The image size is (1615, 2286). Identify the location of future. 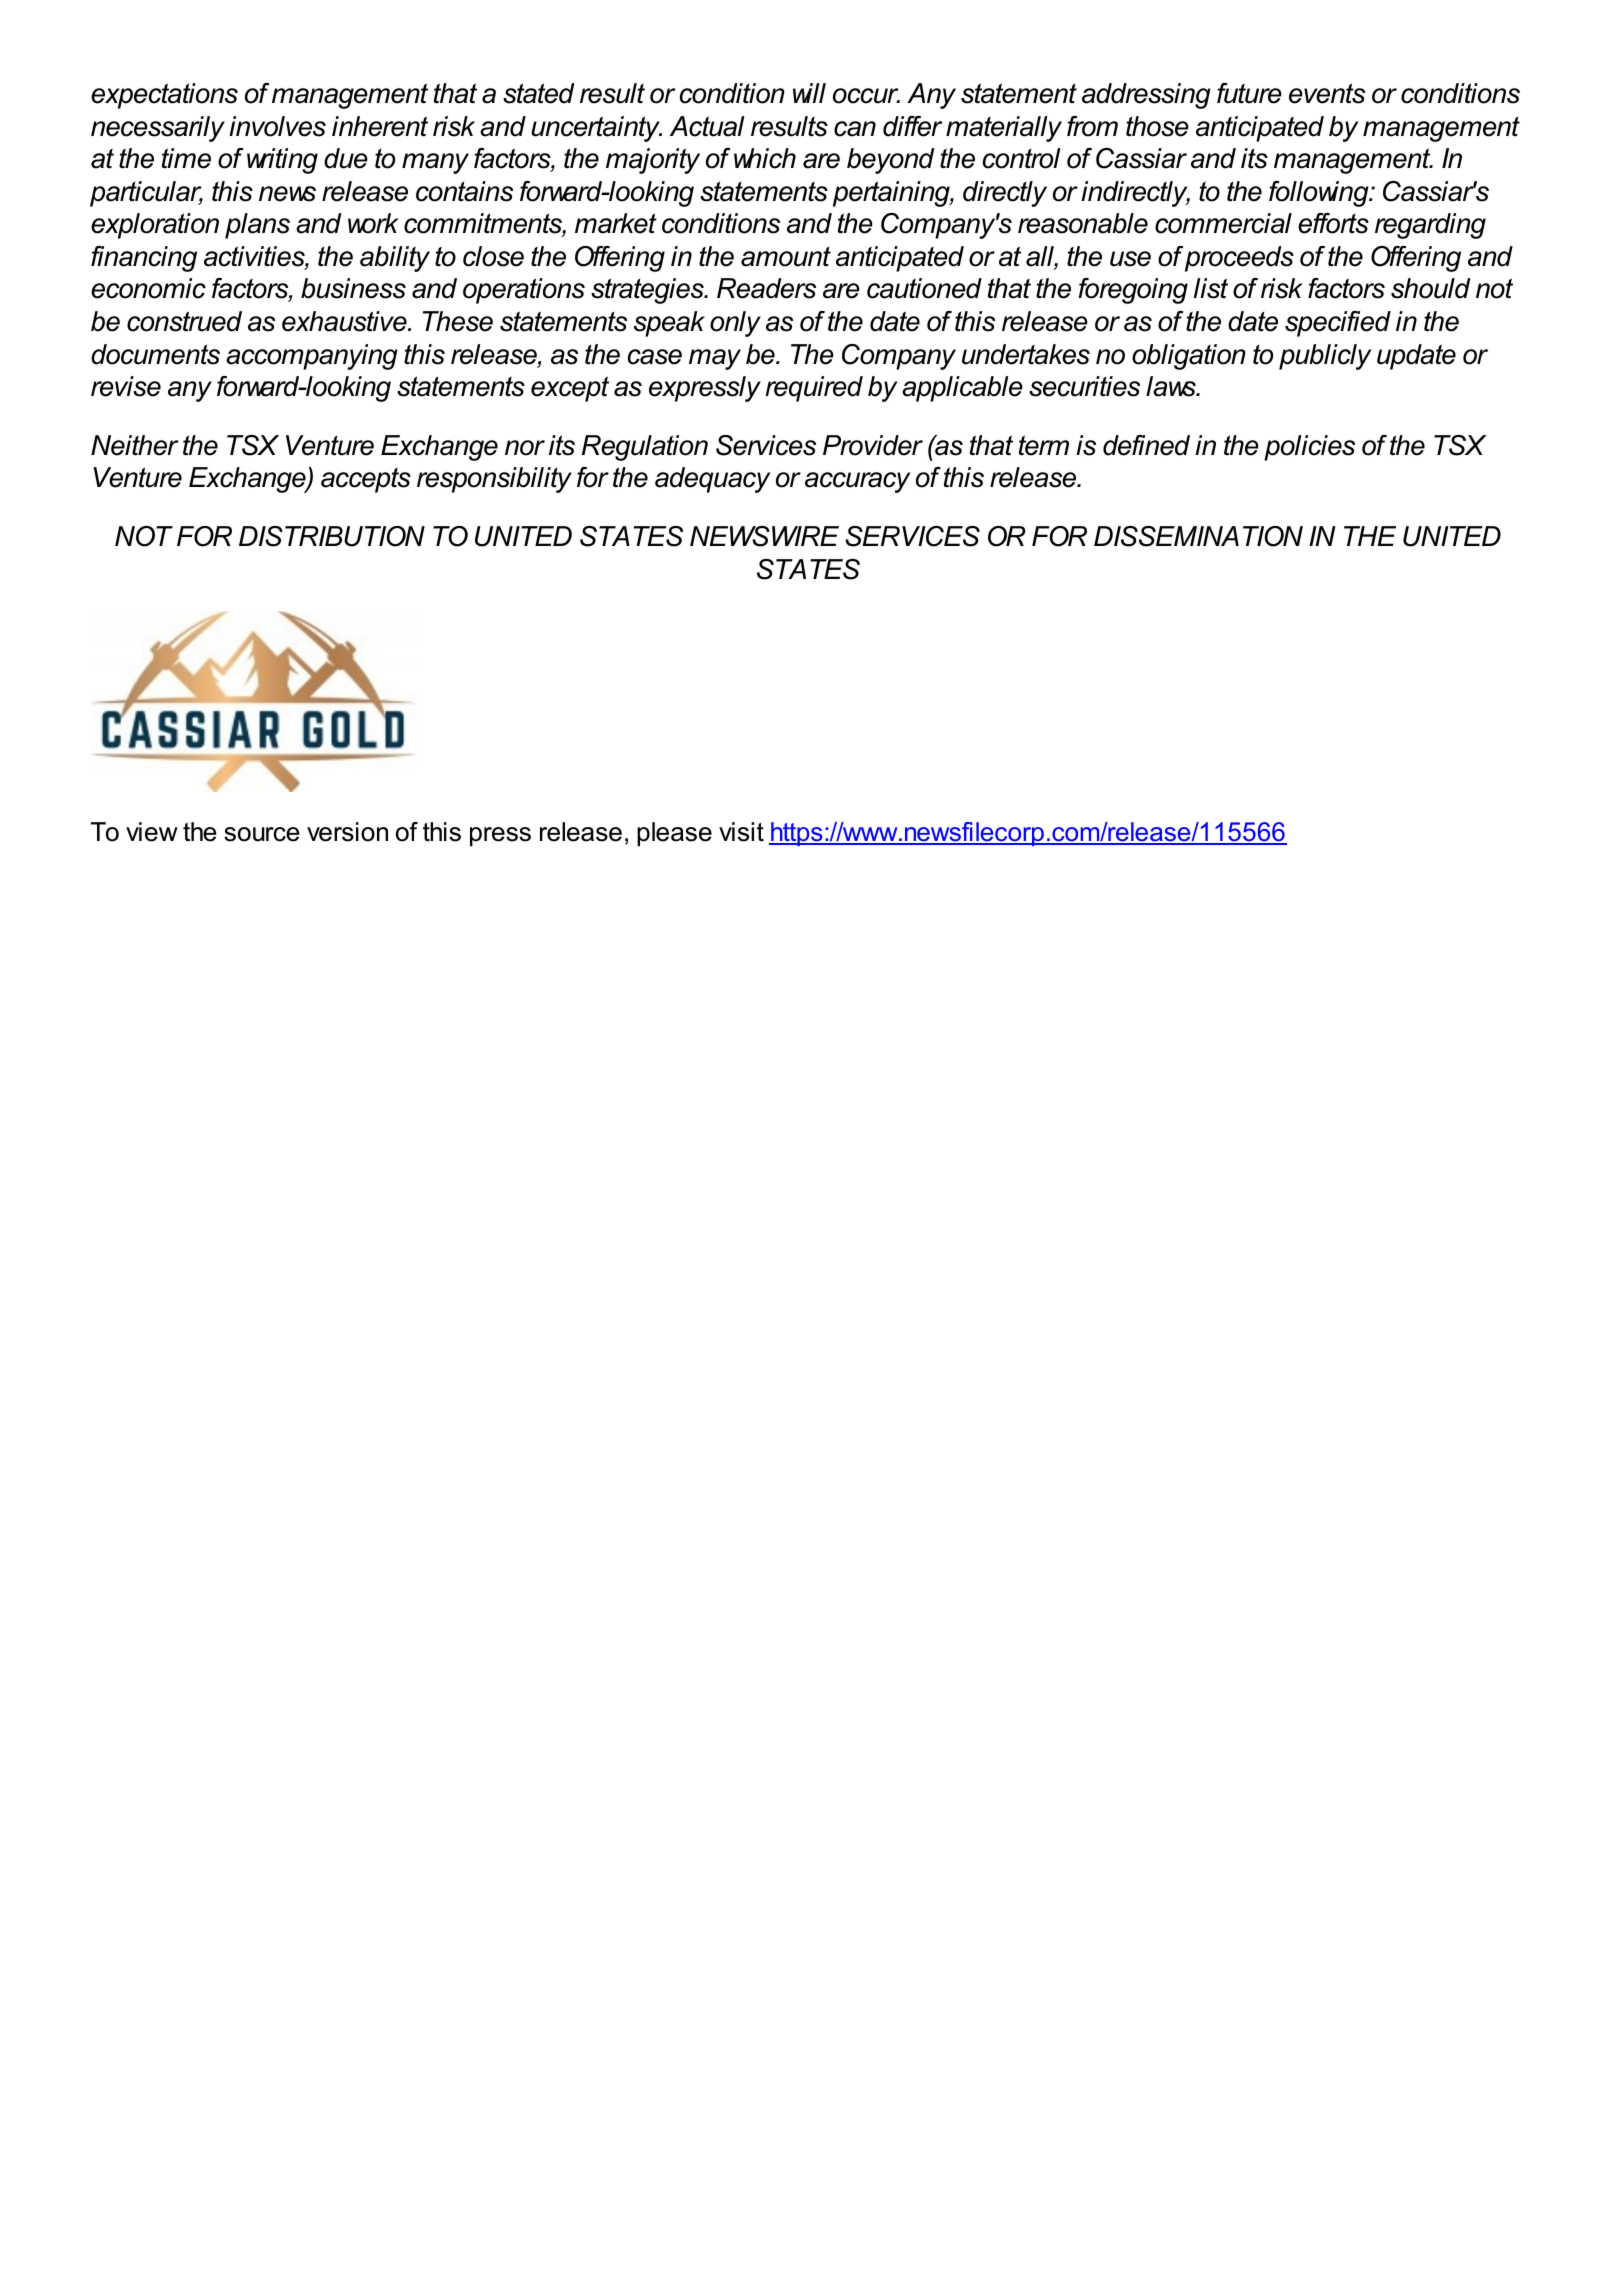
(1249, 93).
